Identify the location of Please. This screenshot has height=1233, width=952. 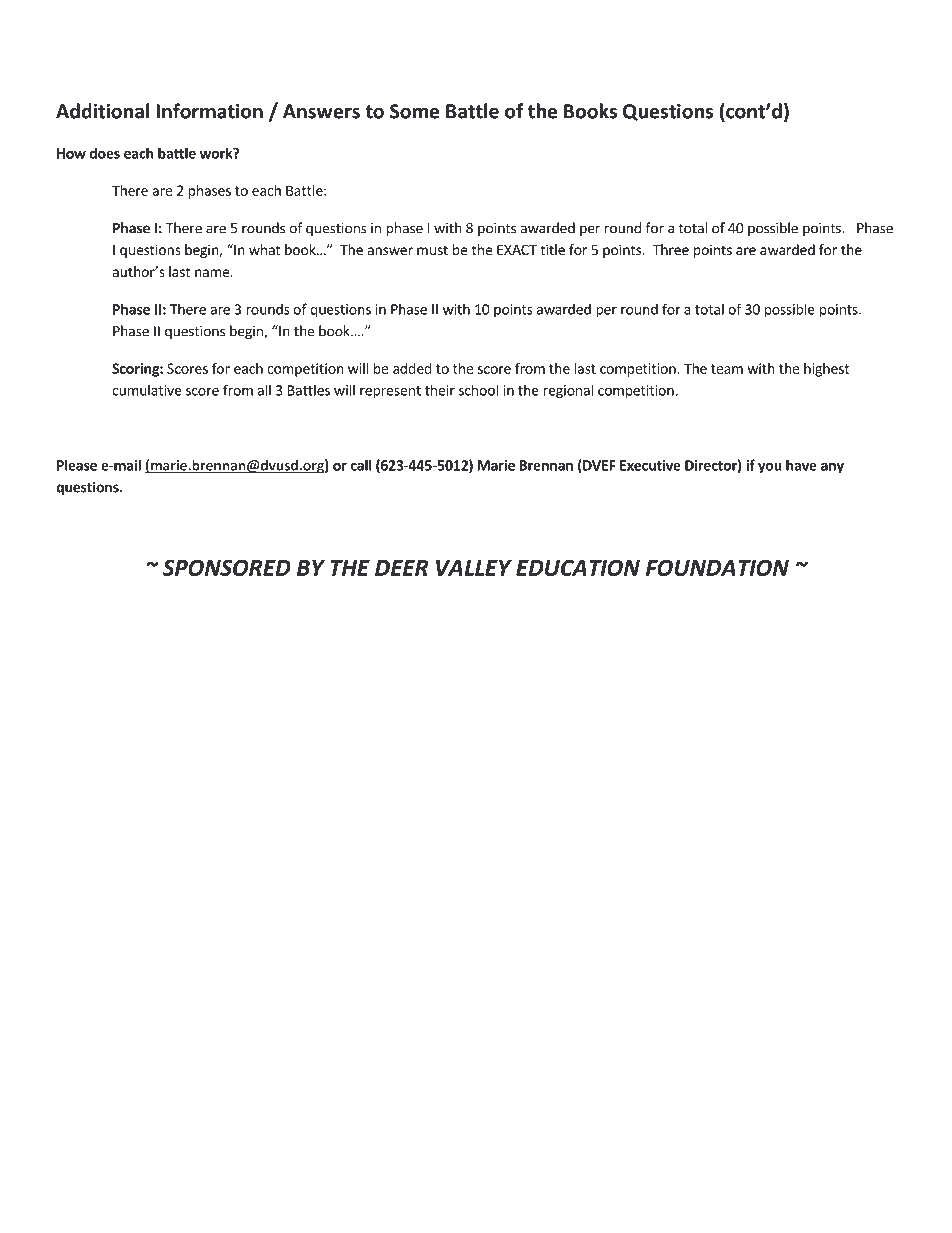
(77, 465).
